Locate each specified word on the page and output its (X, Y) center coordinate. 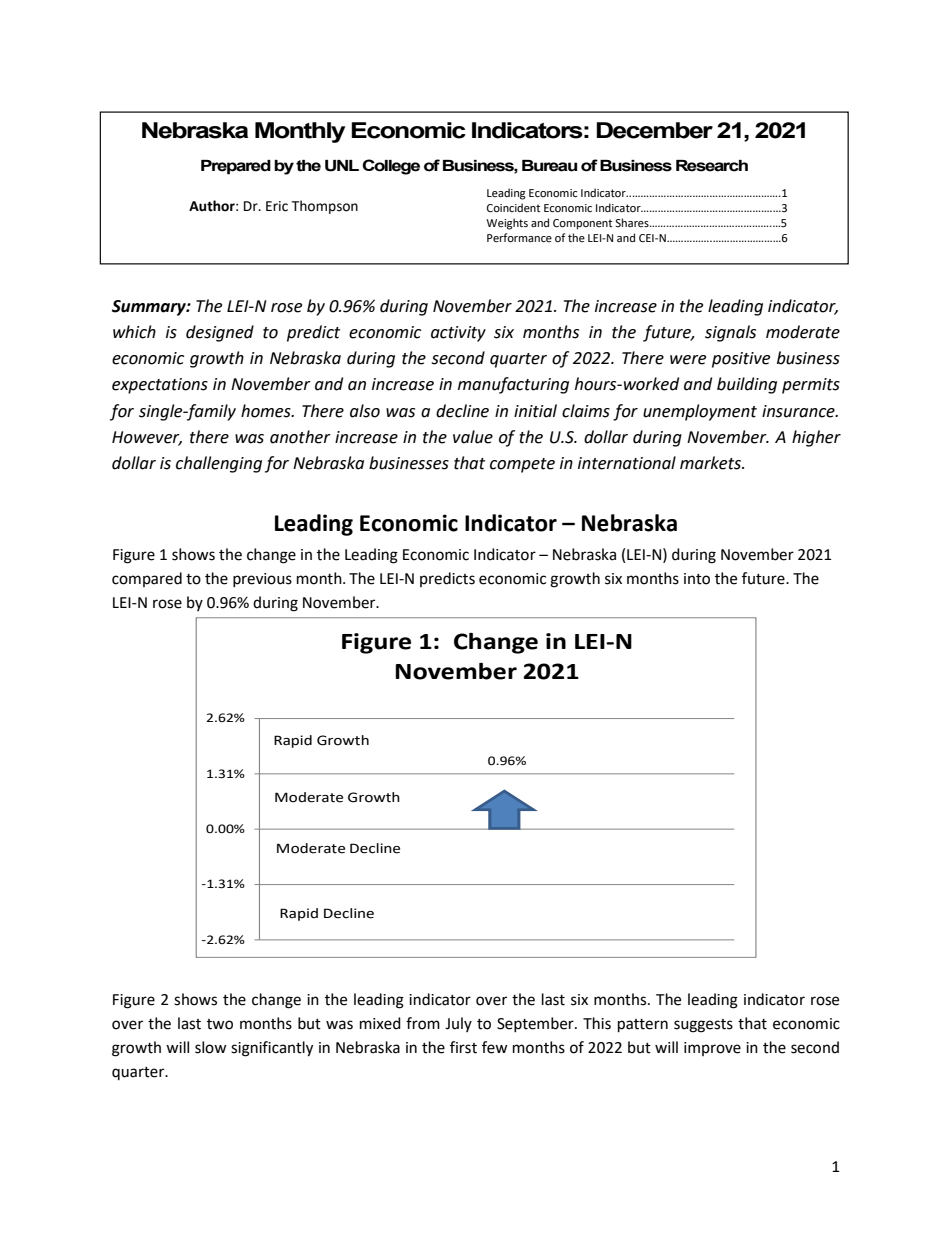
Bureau (549, 166)
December (654, 130)
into (697, 579)
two (220, 1024)
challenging (219, 464)
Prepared (236, 167)
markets (711, 463)
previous (262, 580)
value (473, 437)
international (627, 463)
